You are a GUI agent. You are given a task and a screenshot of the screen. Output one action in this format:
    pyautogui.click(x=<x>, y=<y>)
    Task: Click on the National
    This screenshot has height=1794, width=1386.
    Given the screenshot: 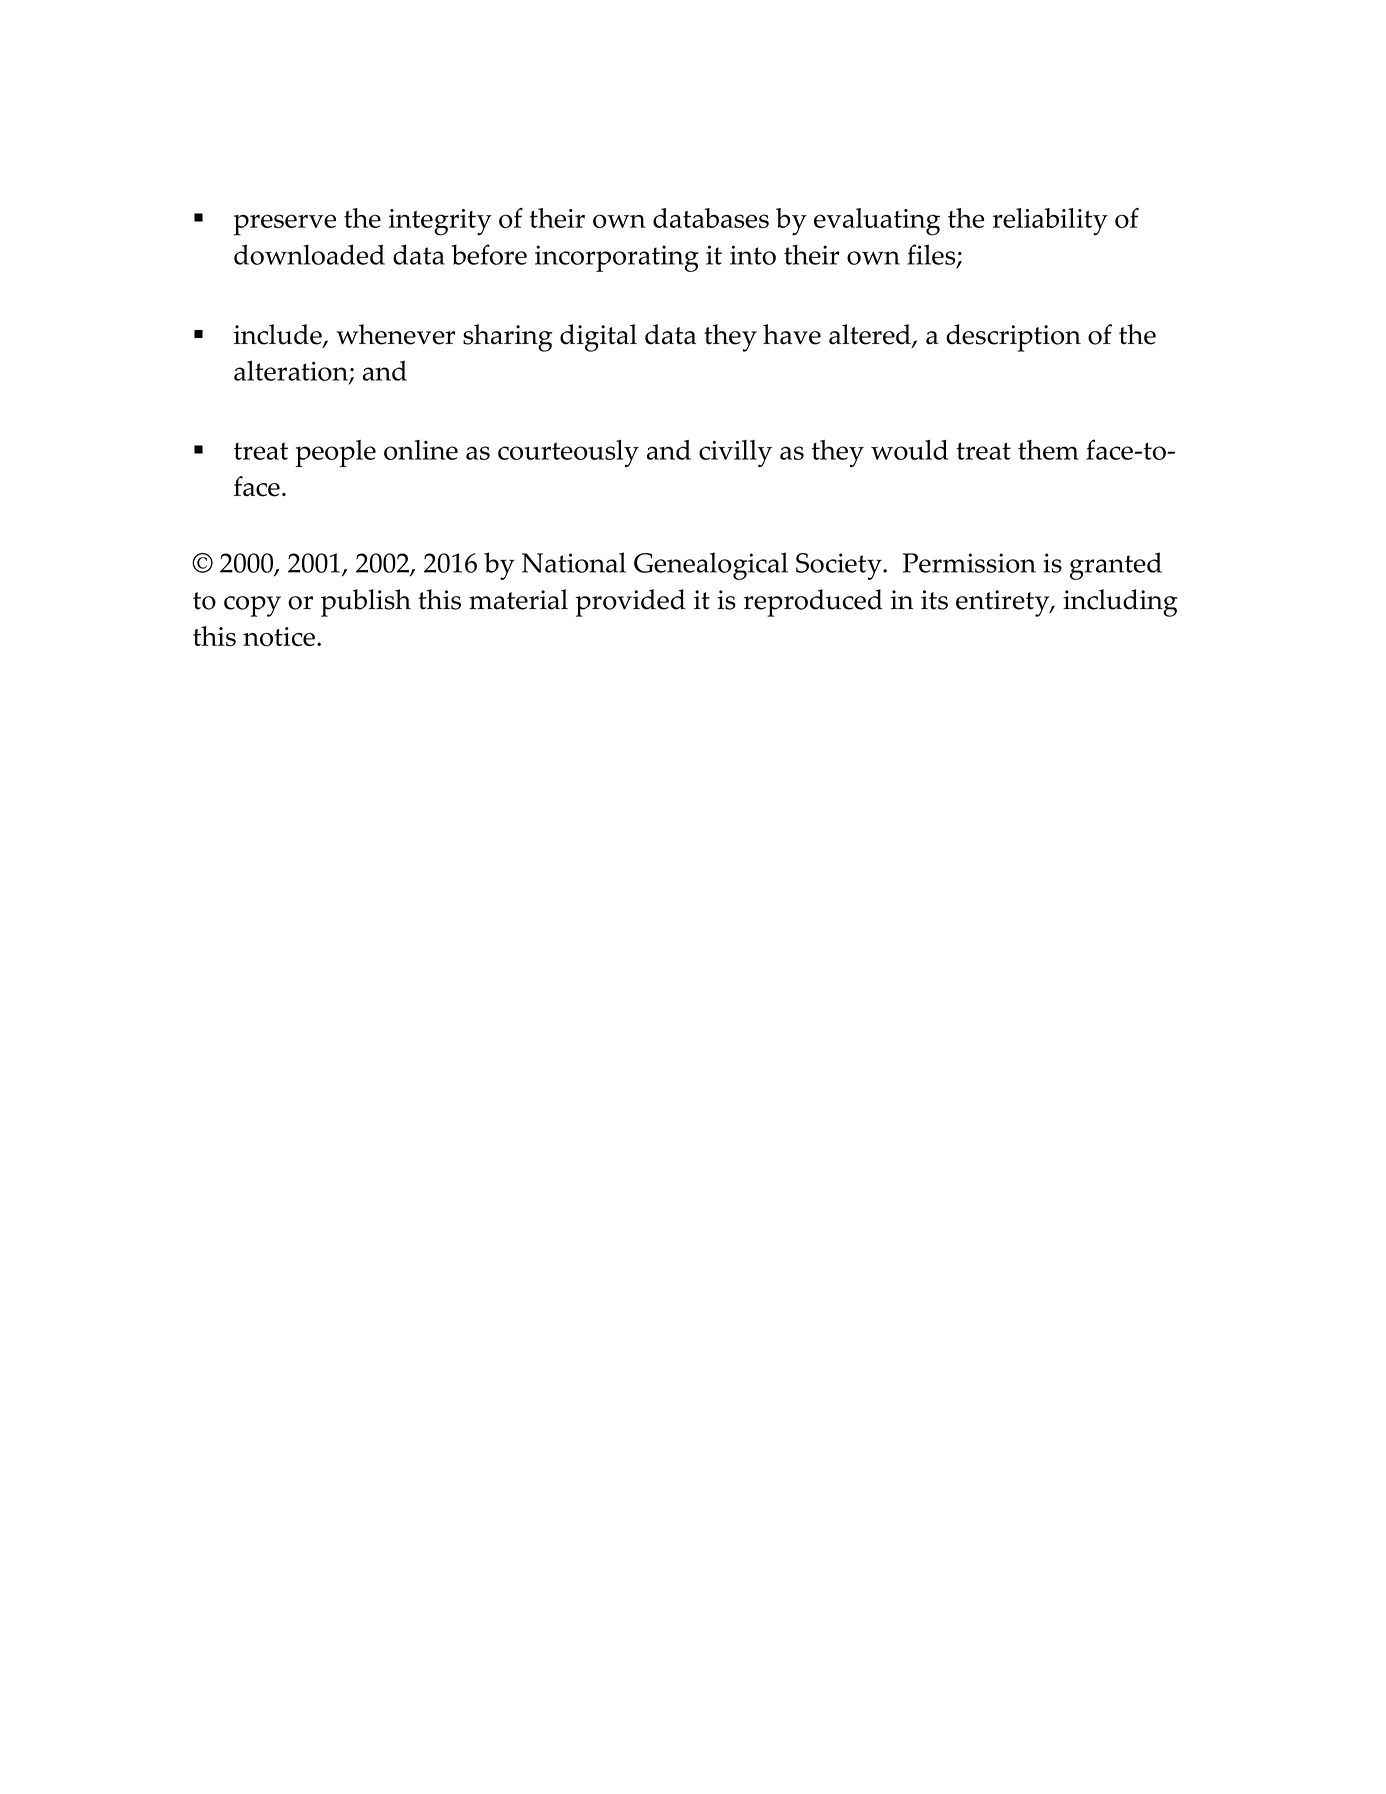 What is the action you would take?
    pyautogui.click(x=574, y=562)
